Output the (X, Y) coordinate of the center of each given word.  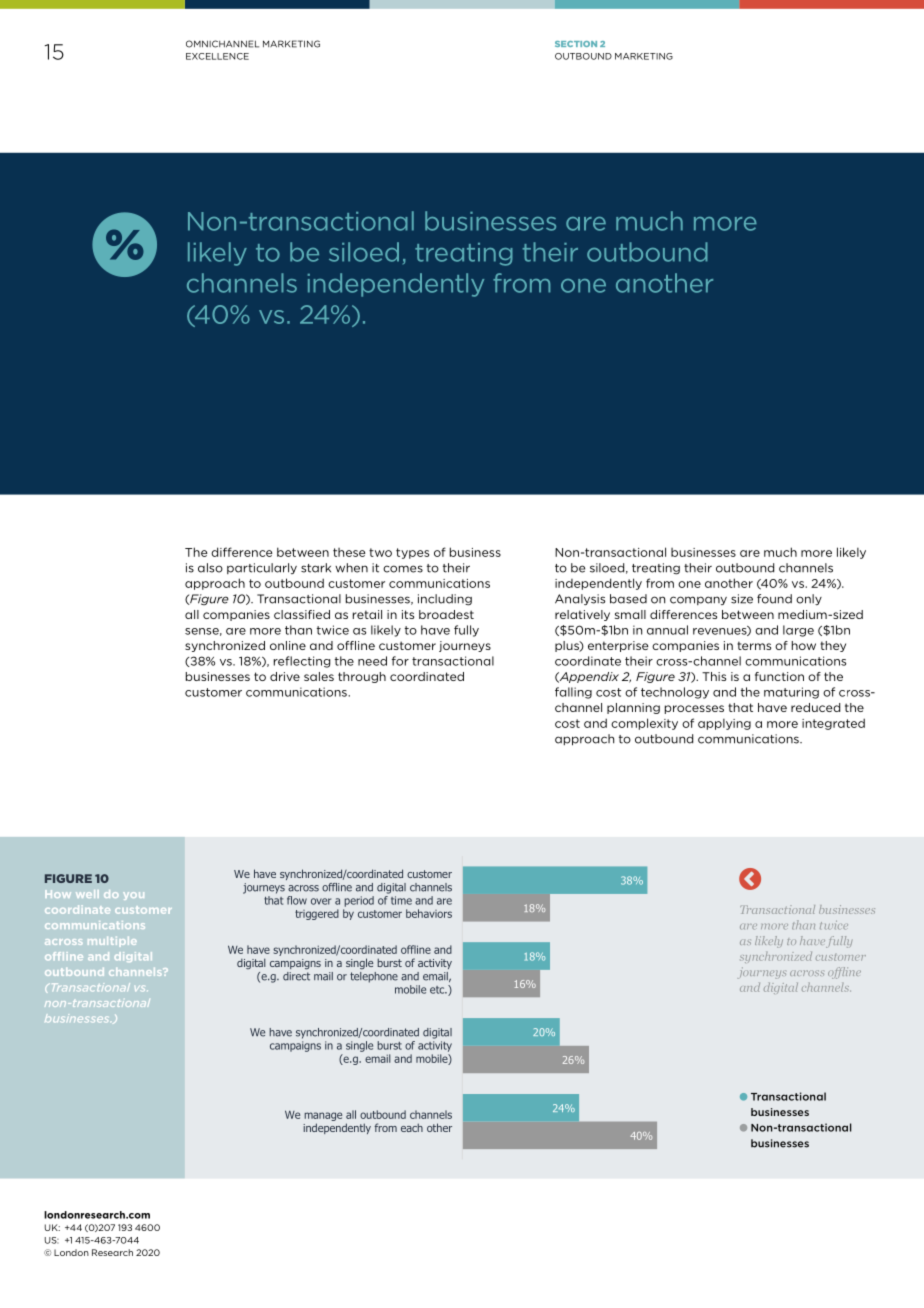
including (445, 600)
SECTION (576, 44)
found (774, 599)
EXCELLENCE (217, 56)
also (210, 568)
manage (323, 1116)
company (698, 600)
